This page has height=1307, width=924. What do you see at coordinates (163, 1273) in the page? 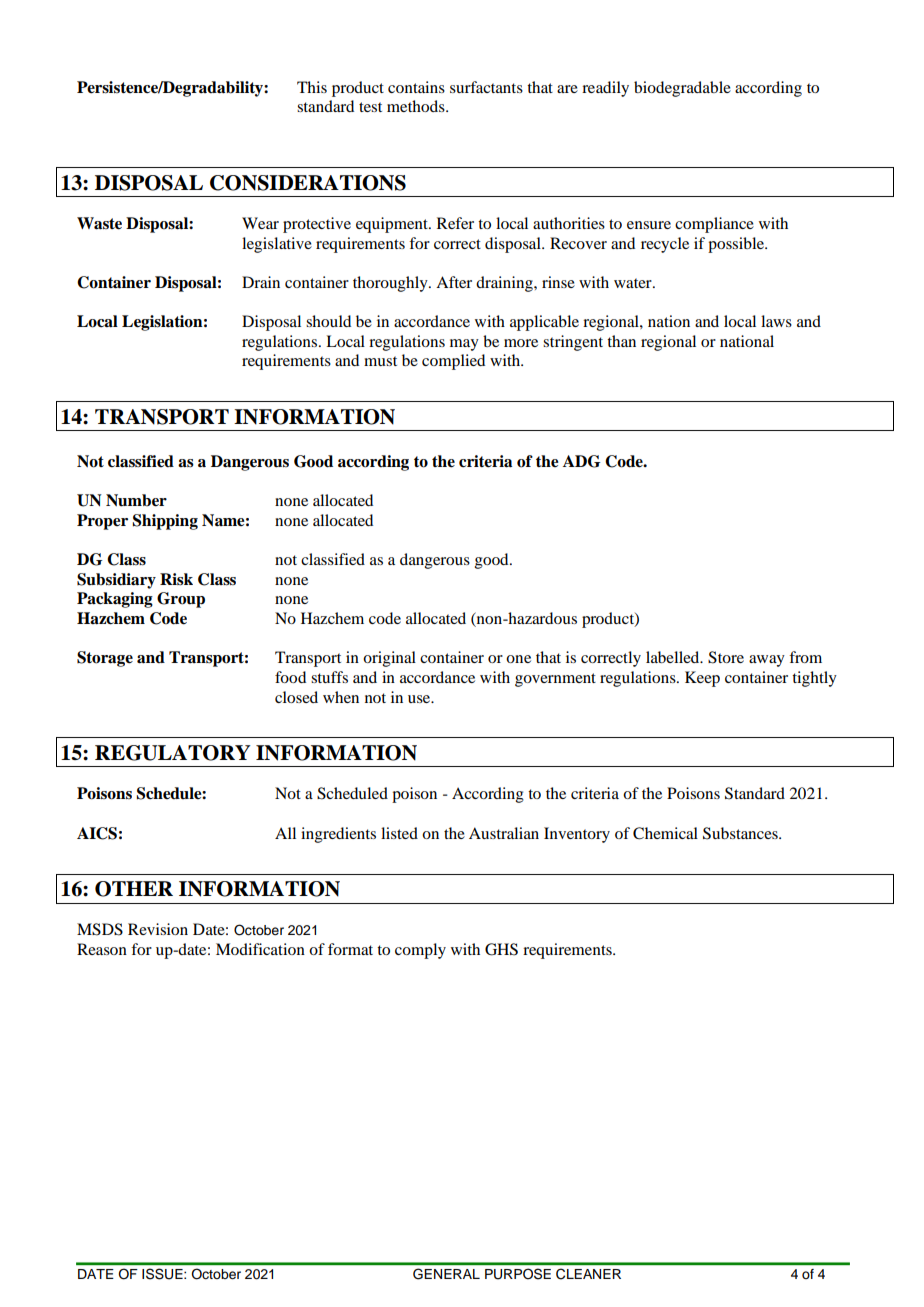
I see `ISSUE` at bounding box center [163, 1273].
